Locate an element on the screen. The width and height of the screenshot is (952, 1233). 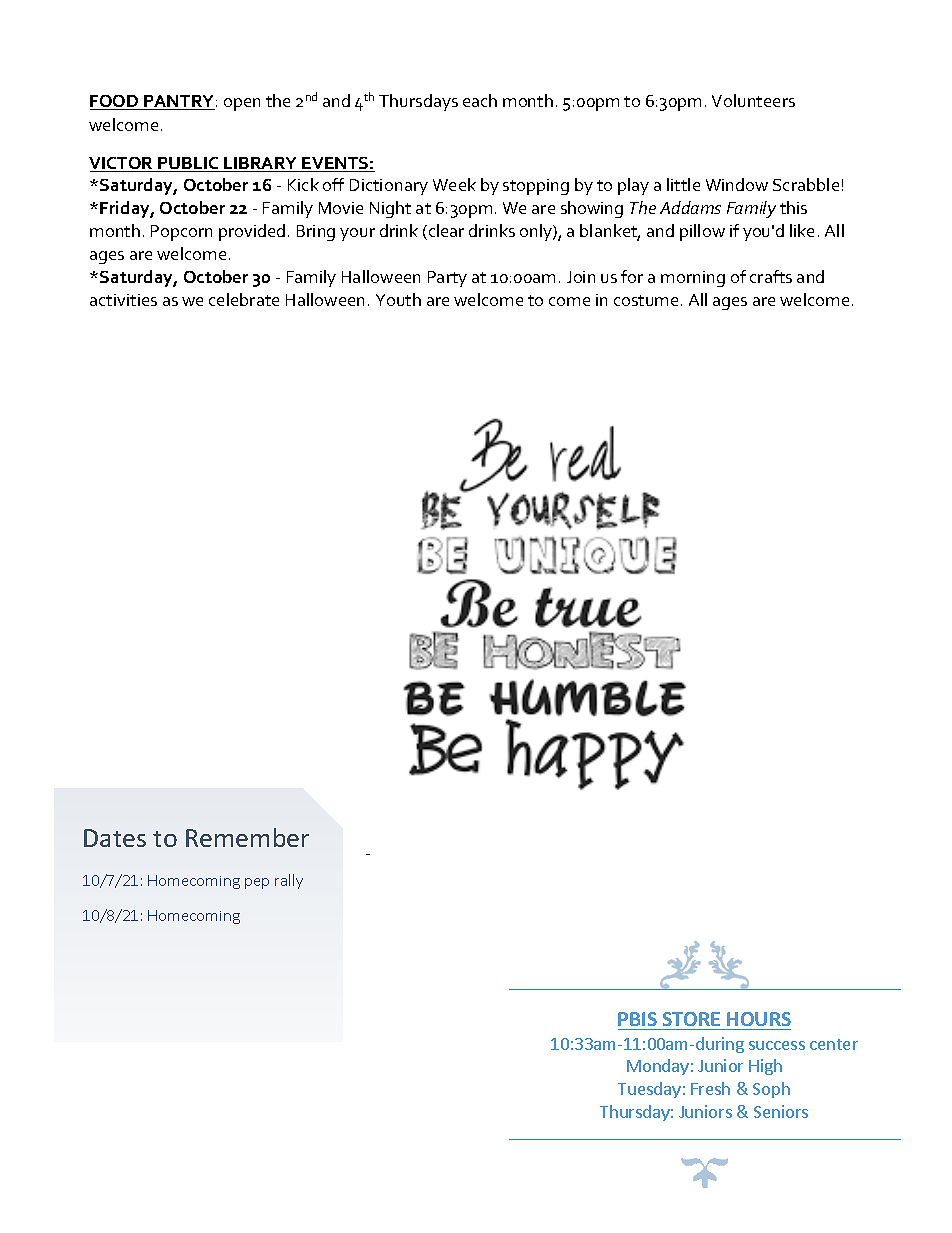
rally is located at coordinates (289, 881).
